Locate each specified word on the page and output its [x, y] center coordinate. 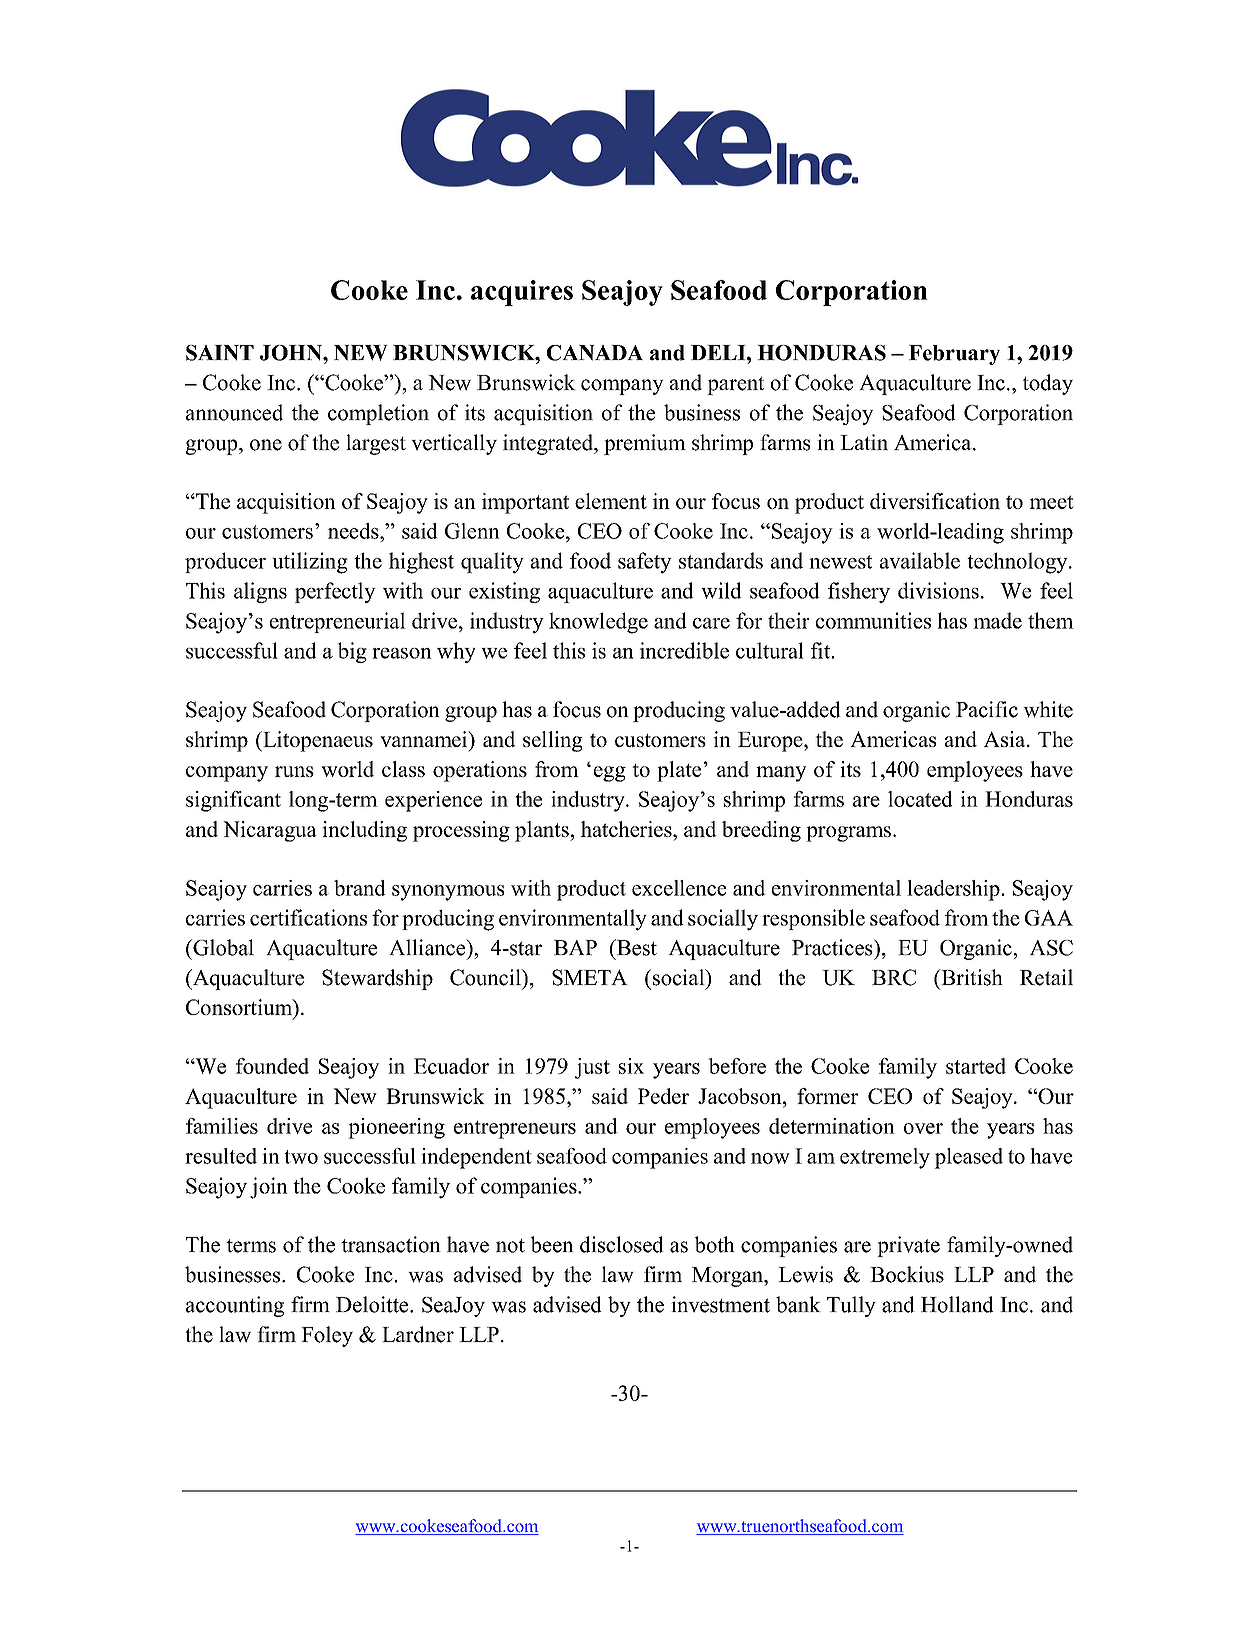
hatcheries [627, 829]
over [923, 1128]
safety [645, 563]
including [364, 831]
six [631, 1066]
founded [272, 1066]
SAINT [220, 353]
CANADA [595, 353]
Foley [327, 1336]
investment [720, 1304]
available [920, 560]
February [954, 355]
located [920, 799]
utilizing [310, 563]
